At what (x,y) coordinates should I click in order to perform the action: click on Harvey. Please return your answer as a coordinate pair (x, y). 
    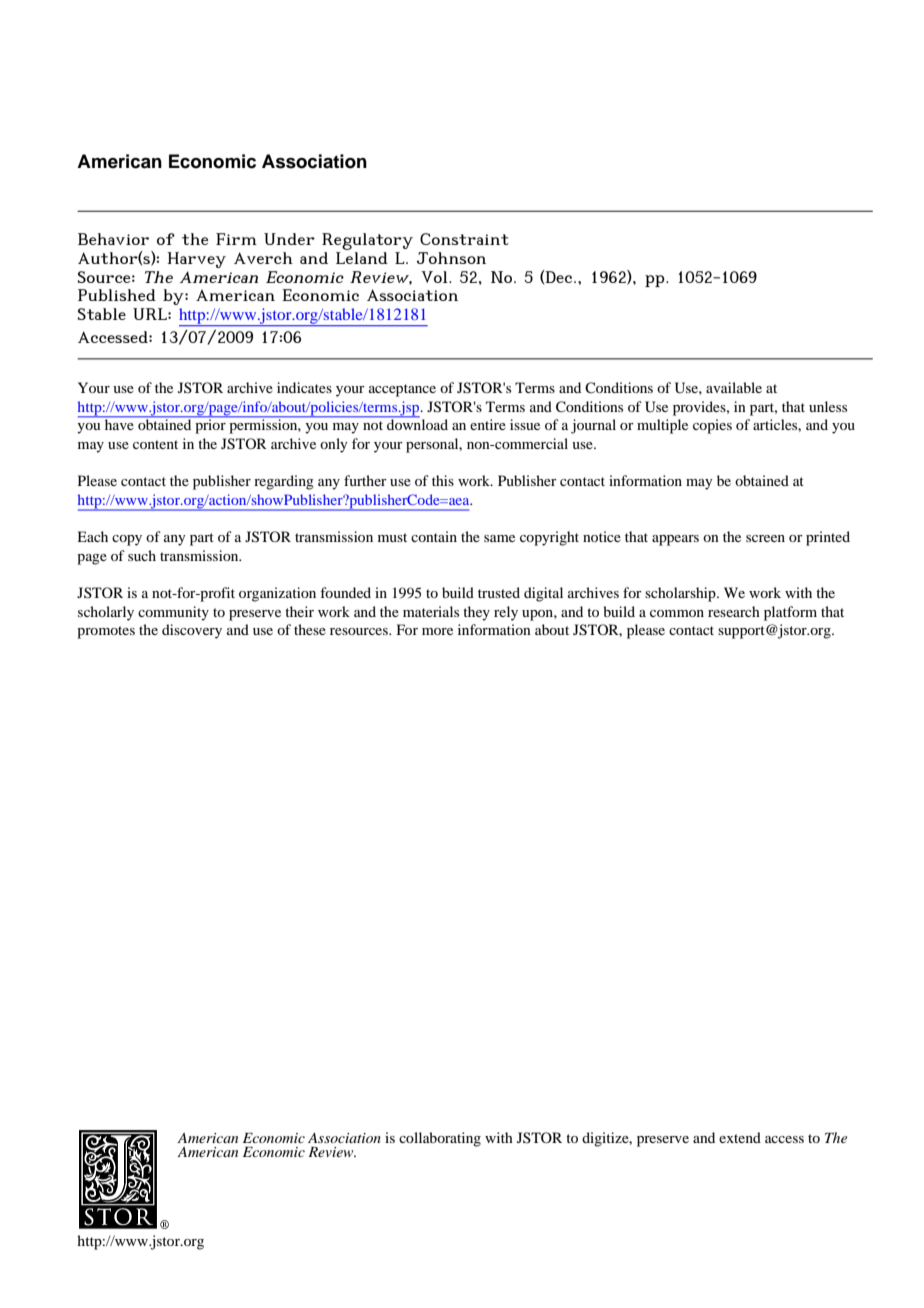
    Looking at the image, I should click on (196, 260).
